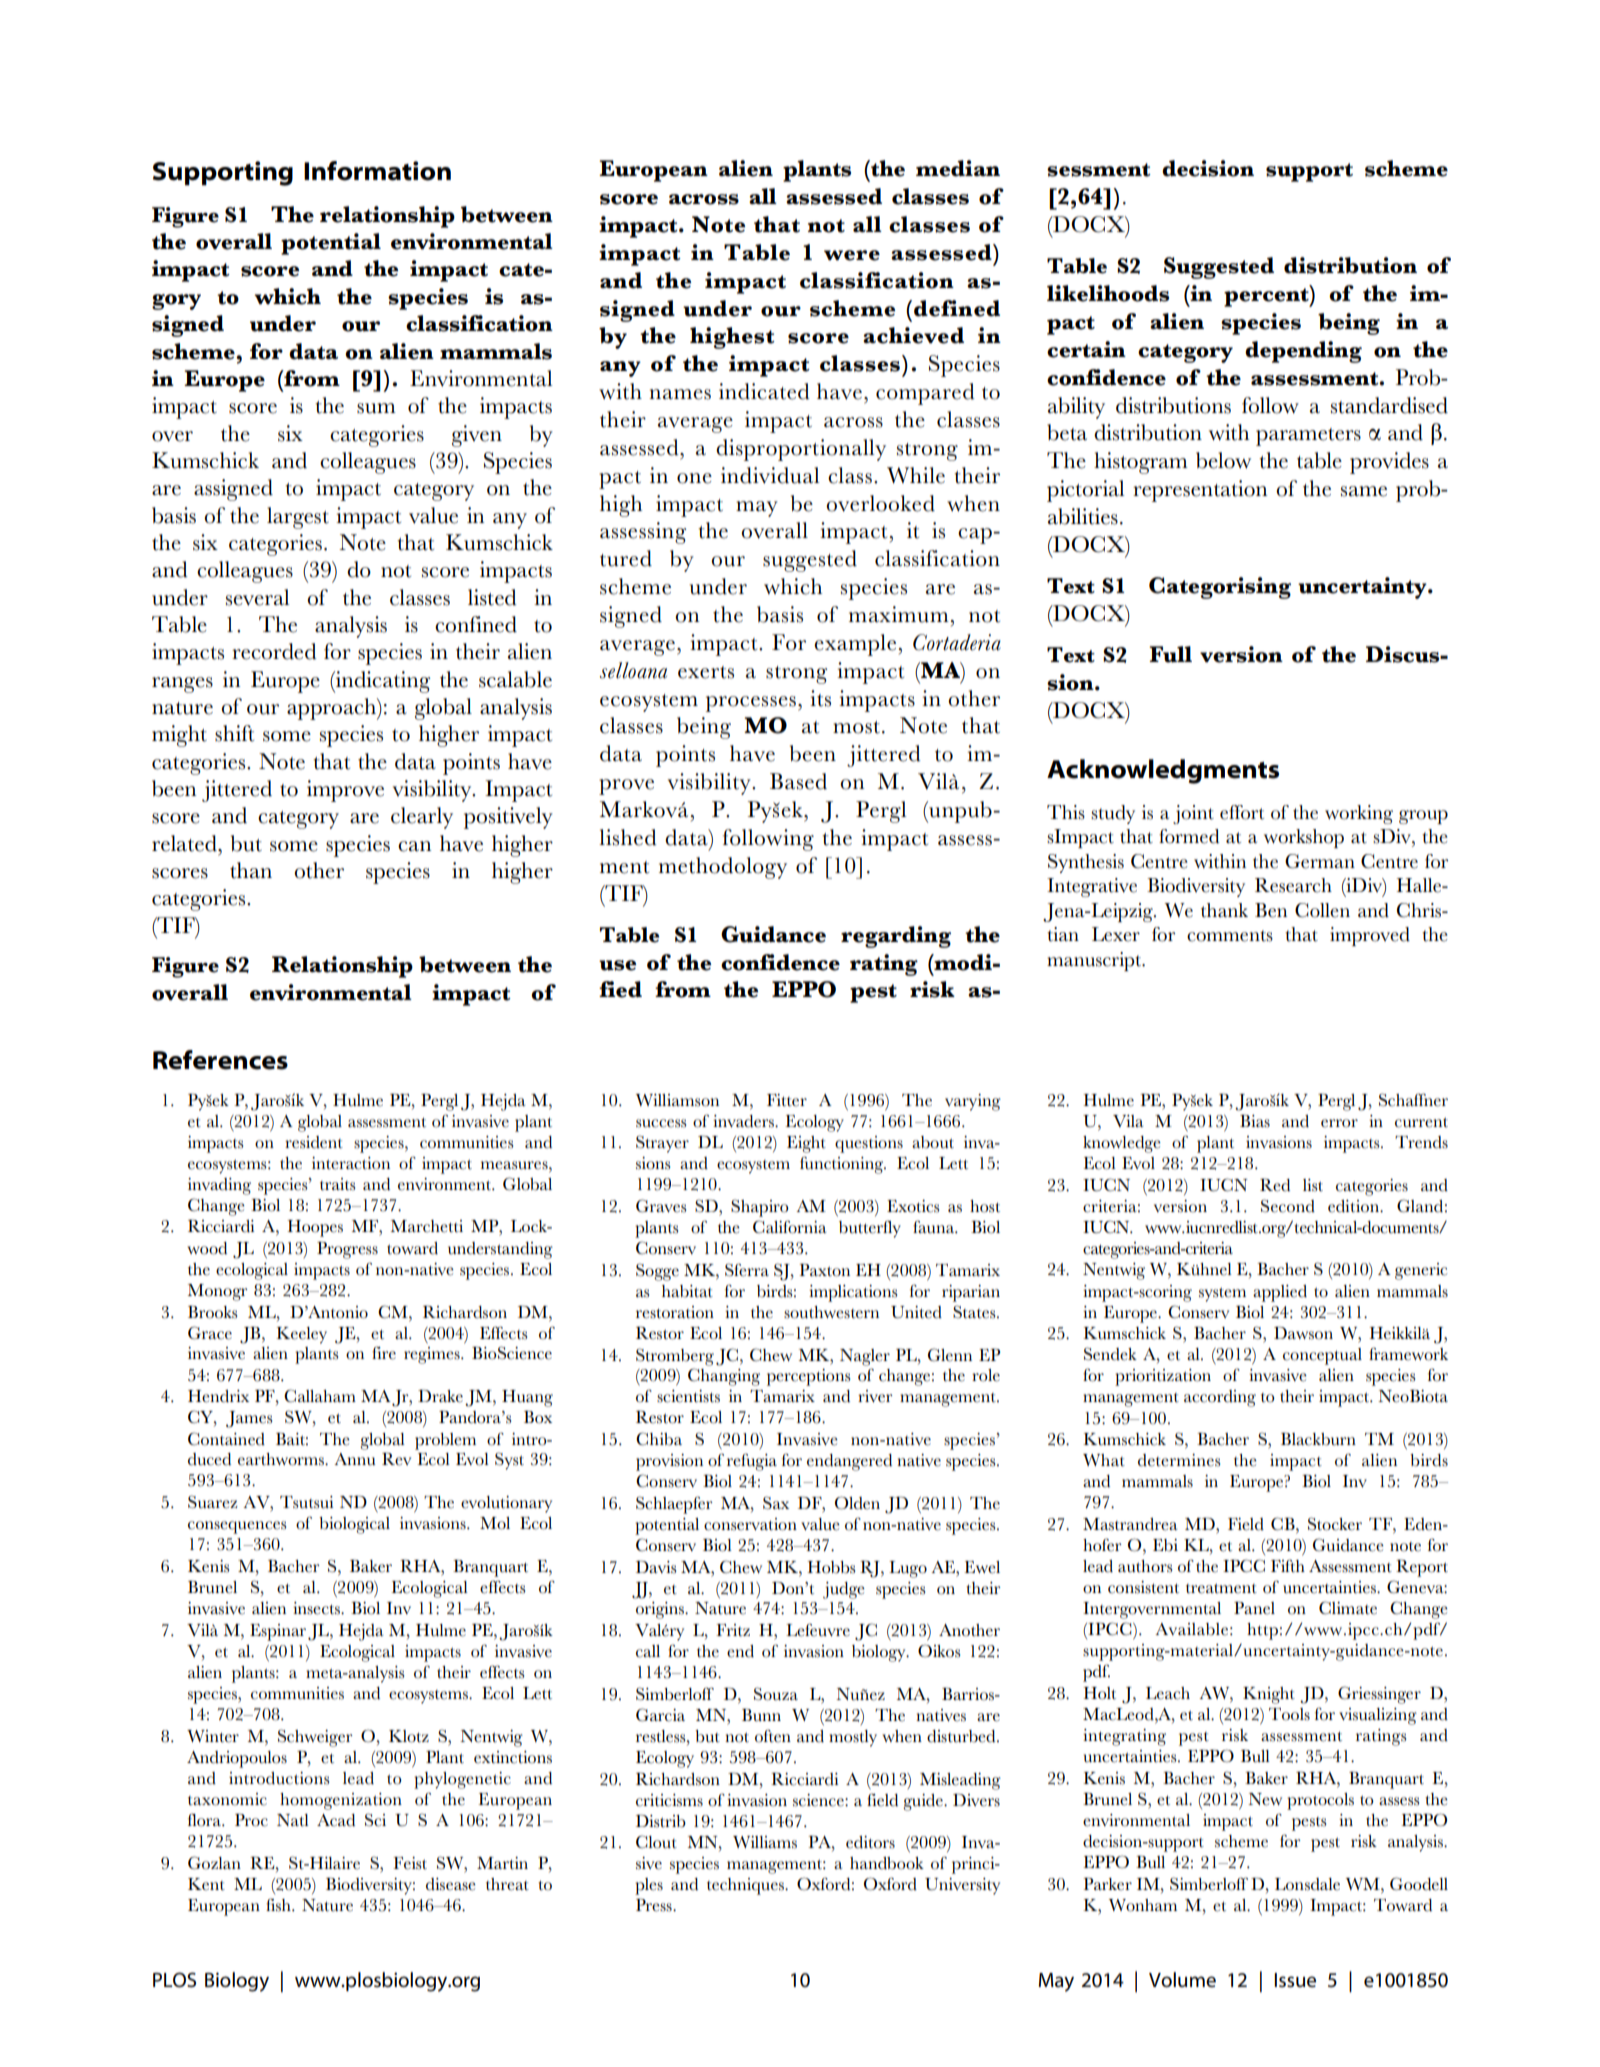 Image resolution: width=1600 pixels, height=2067 pixels. I want to click on resident, so click(314, 1142).
